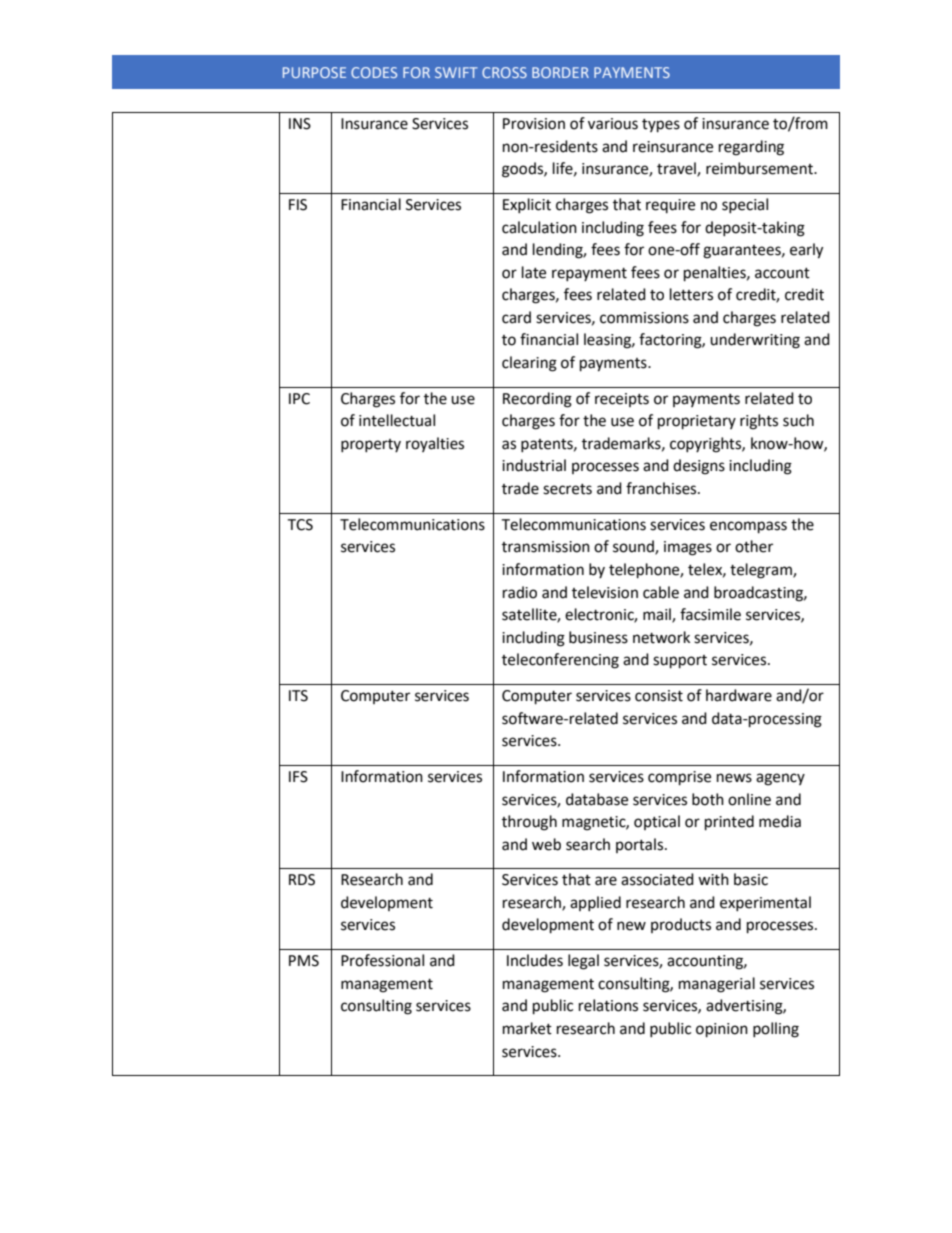  What do you see at coordinates (755, 341) in the screenshot?
I see `underwriting` at bounding box center [755, 341].
